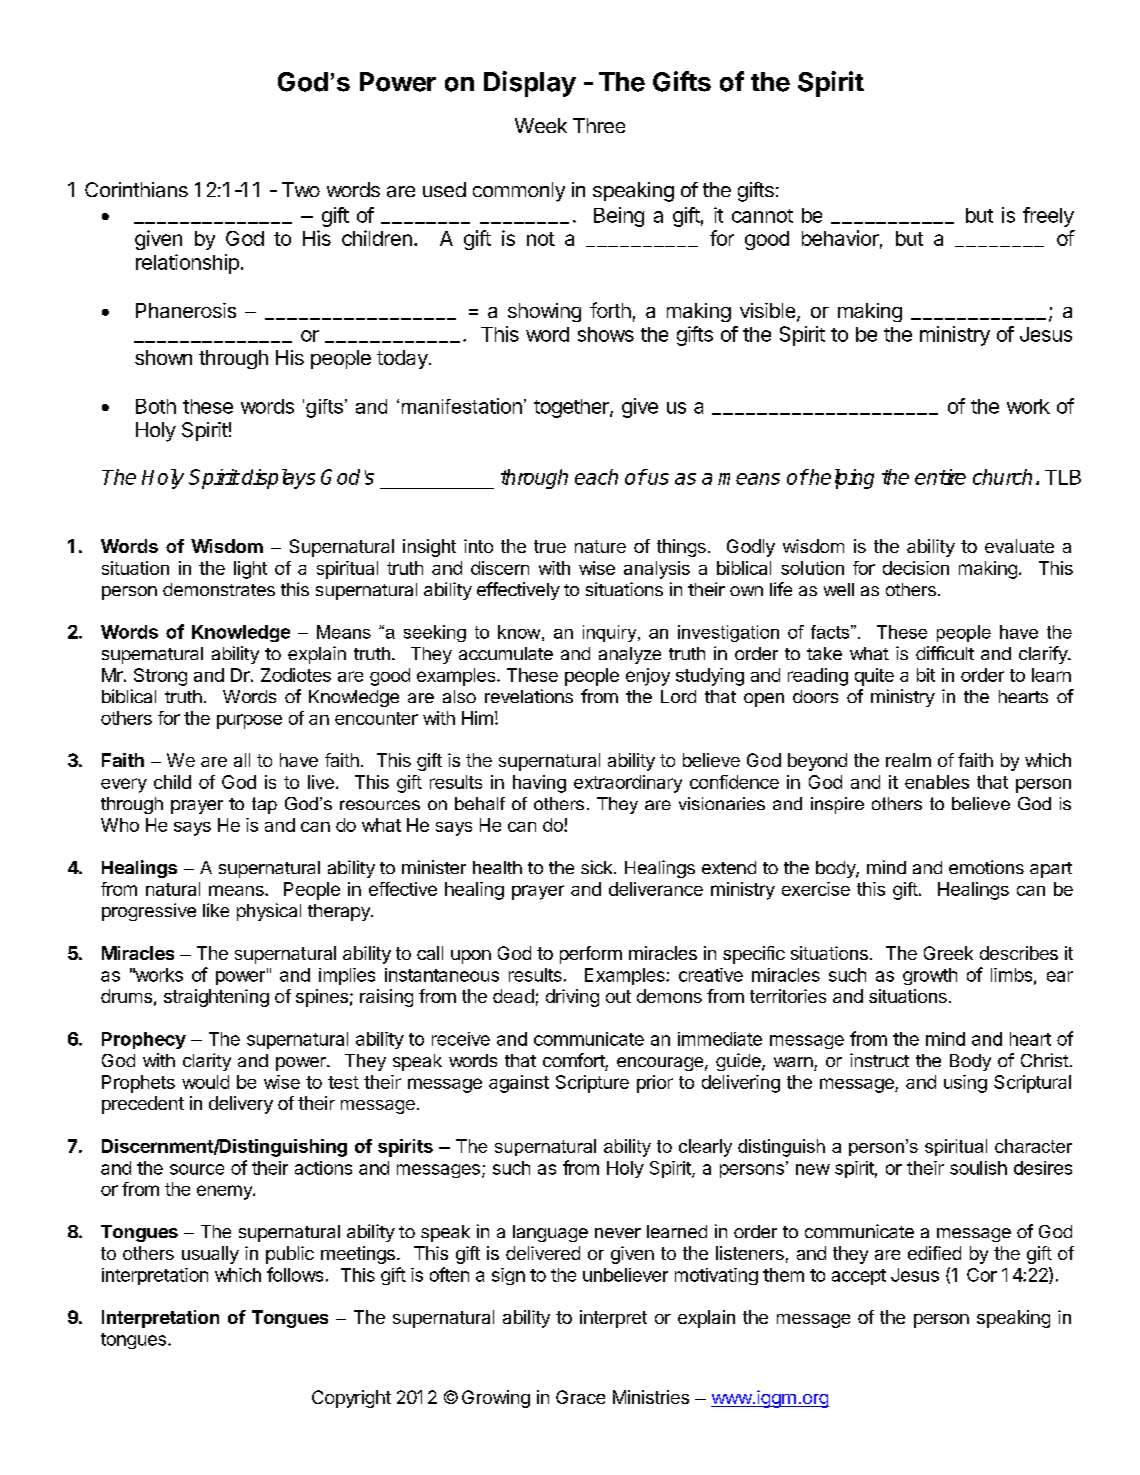 The width and height of the screenshot is (1140, 1475). I want to click on Three, so click(599, 125).
